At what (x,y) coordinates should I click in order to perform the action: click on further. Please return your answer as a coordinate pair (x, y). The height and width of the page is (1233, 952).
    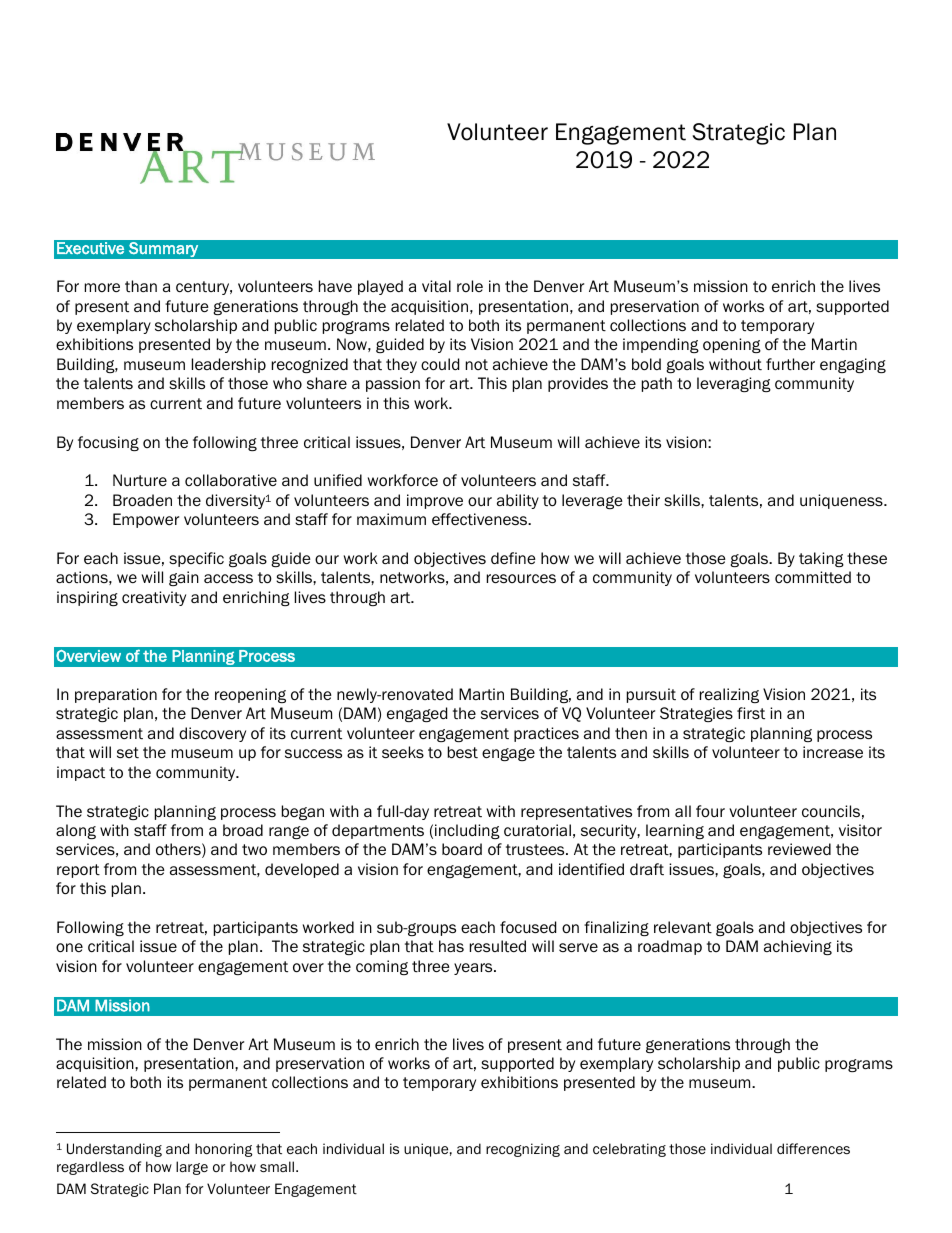
    Looking at the image, I should click on (790, 364).
